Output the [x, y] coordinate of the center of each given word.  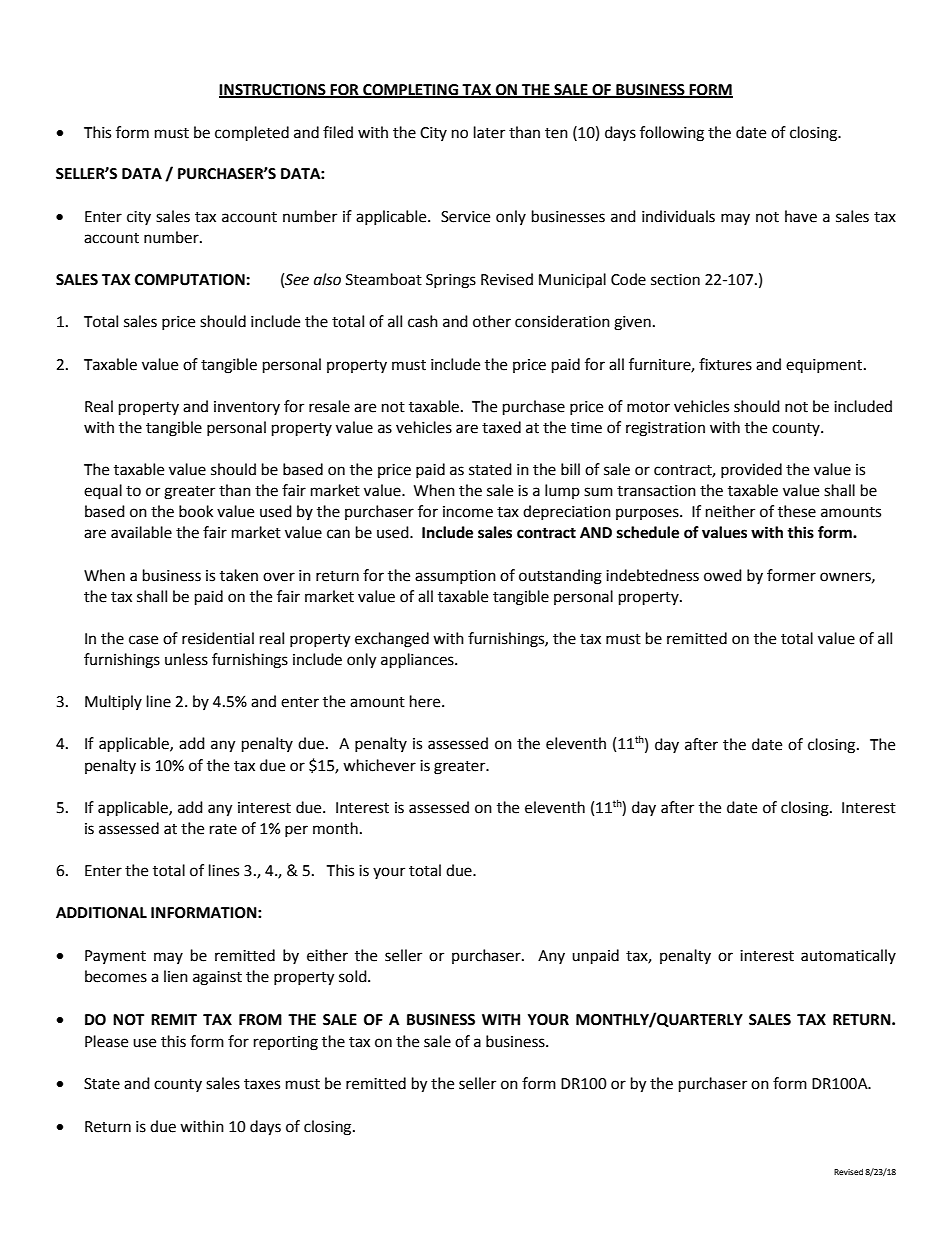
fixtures [725, 364]
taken [239, 575]
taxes [262, 1084]
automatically [848, 956]
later [489, 132]
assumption [455, 577]
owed [723, 575]
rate [223, 829]
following [672, 134]
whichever [379, 765]
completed [252, 134]
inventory [247, 408]
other [492, 321]
